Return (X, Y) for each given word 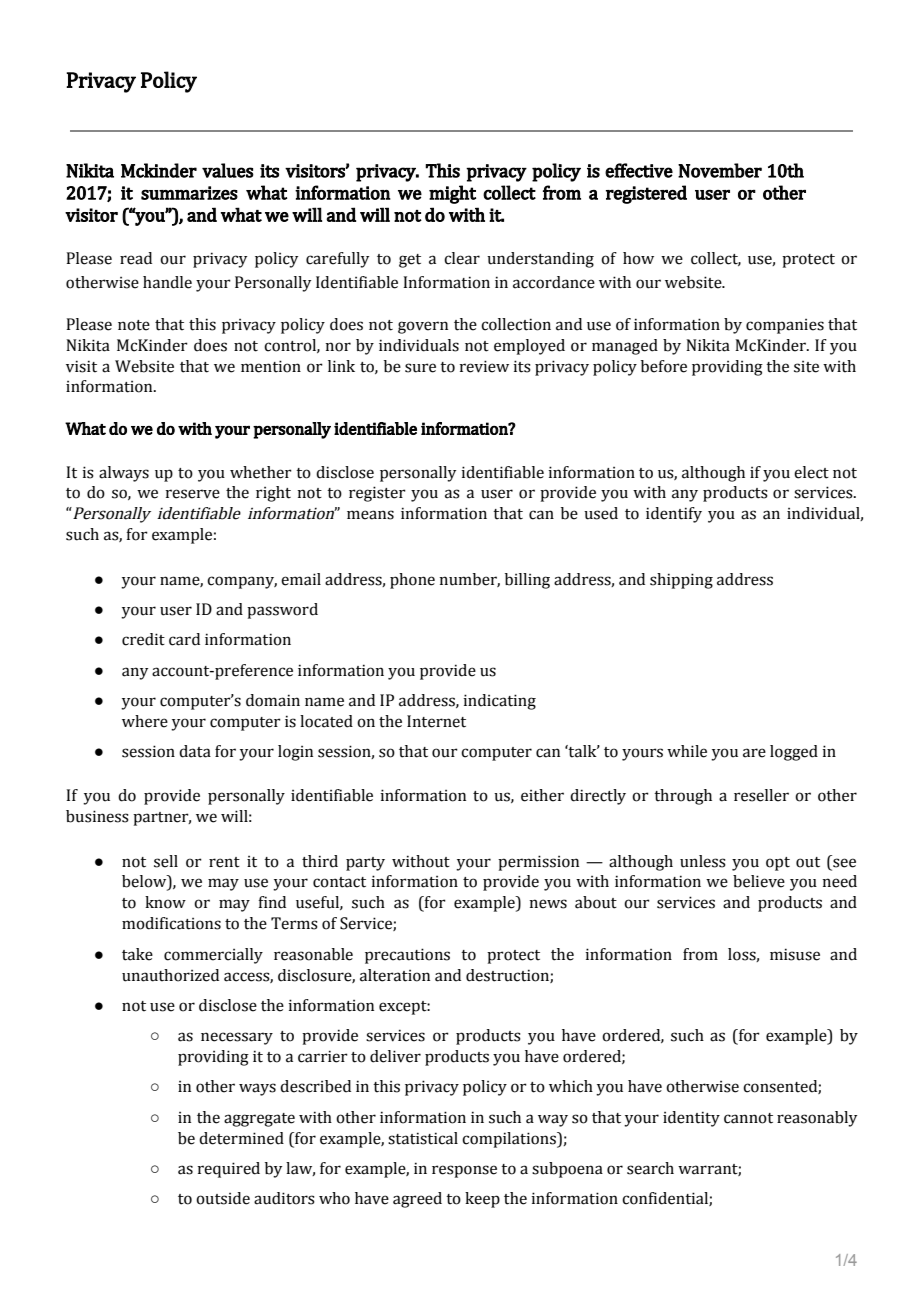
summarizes (189, 193)
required (228, 1170)
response (464, 1171)
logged (794, 753)
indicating (499, 702)
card (184, 639)
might (452, 194)
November (720, 170)
